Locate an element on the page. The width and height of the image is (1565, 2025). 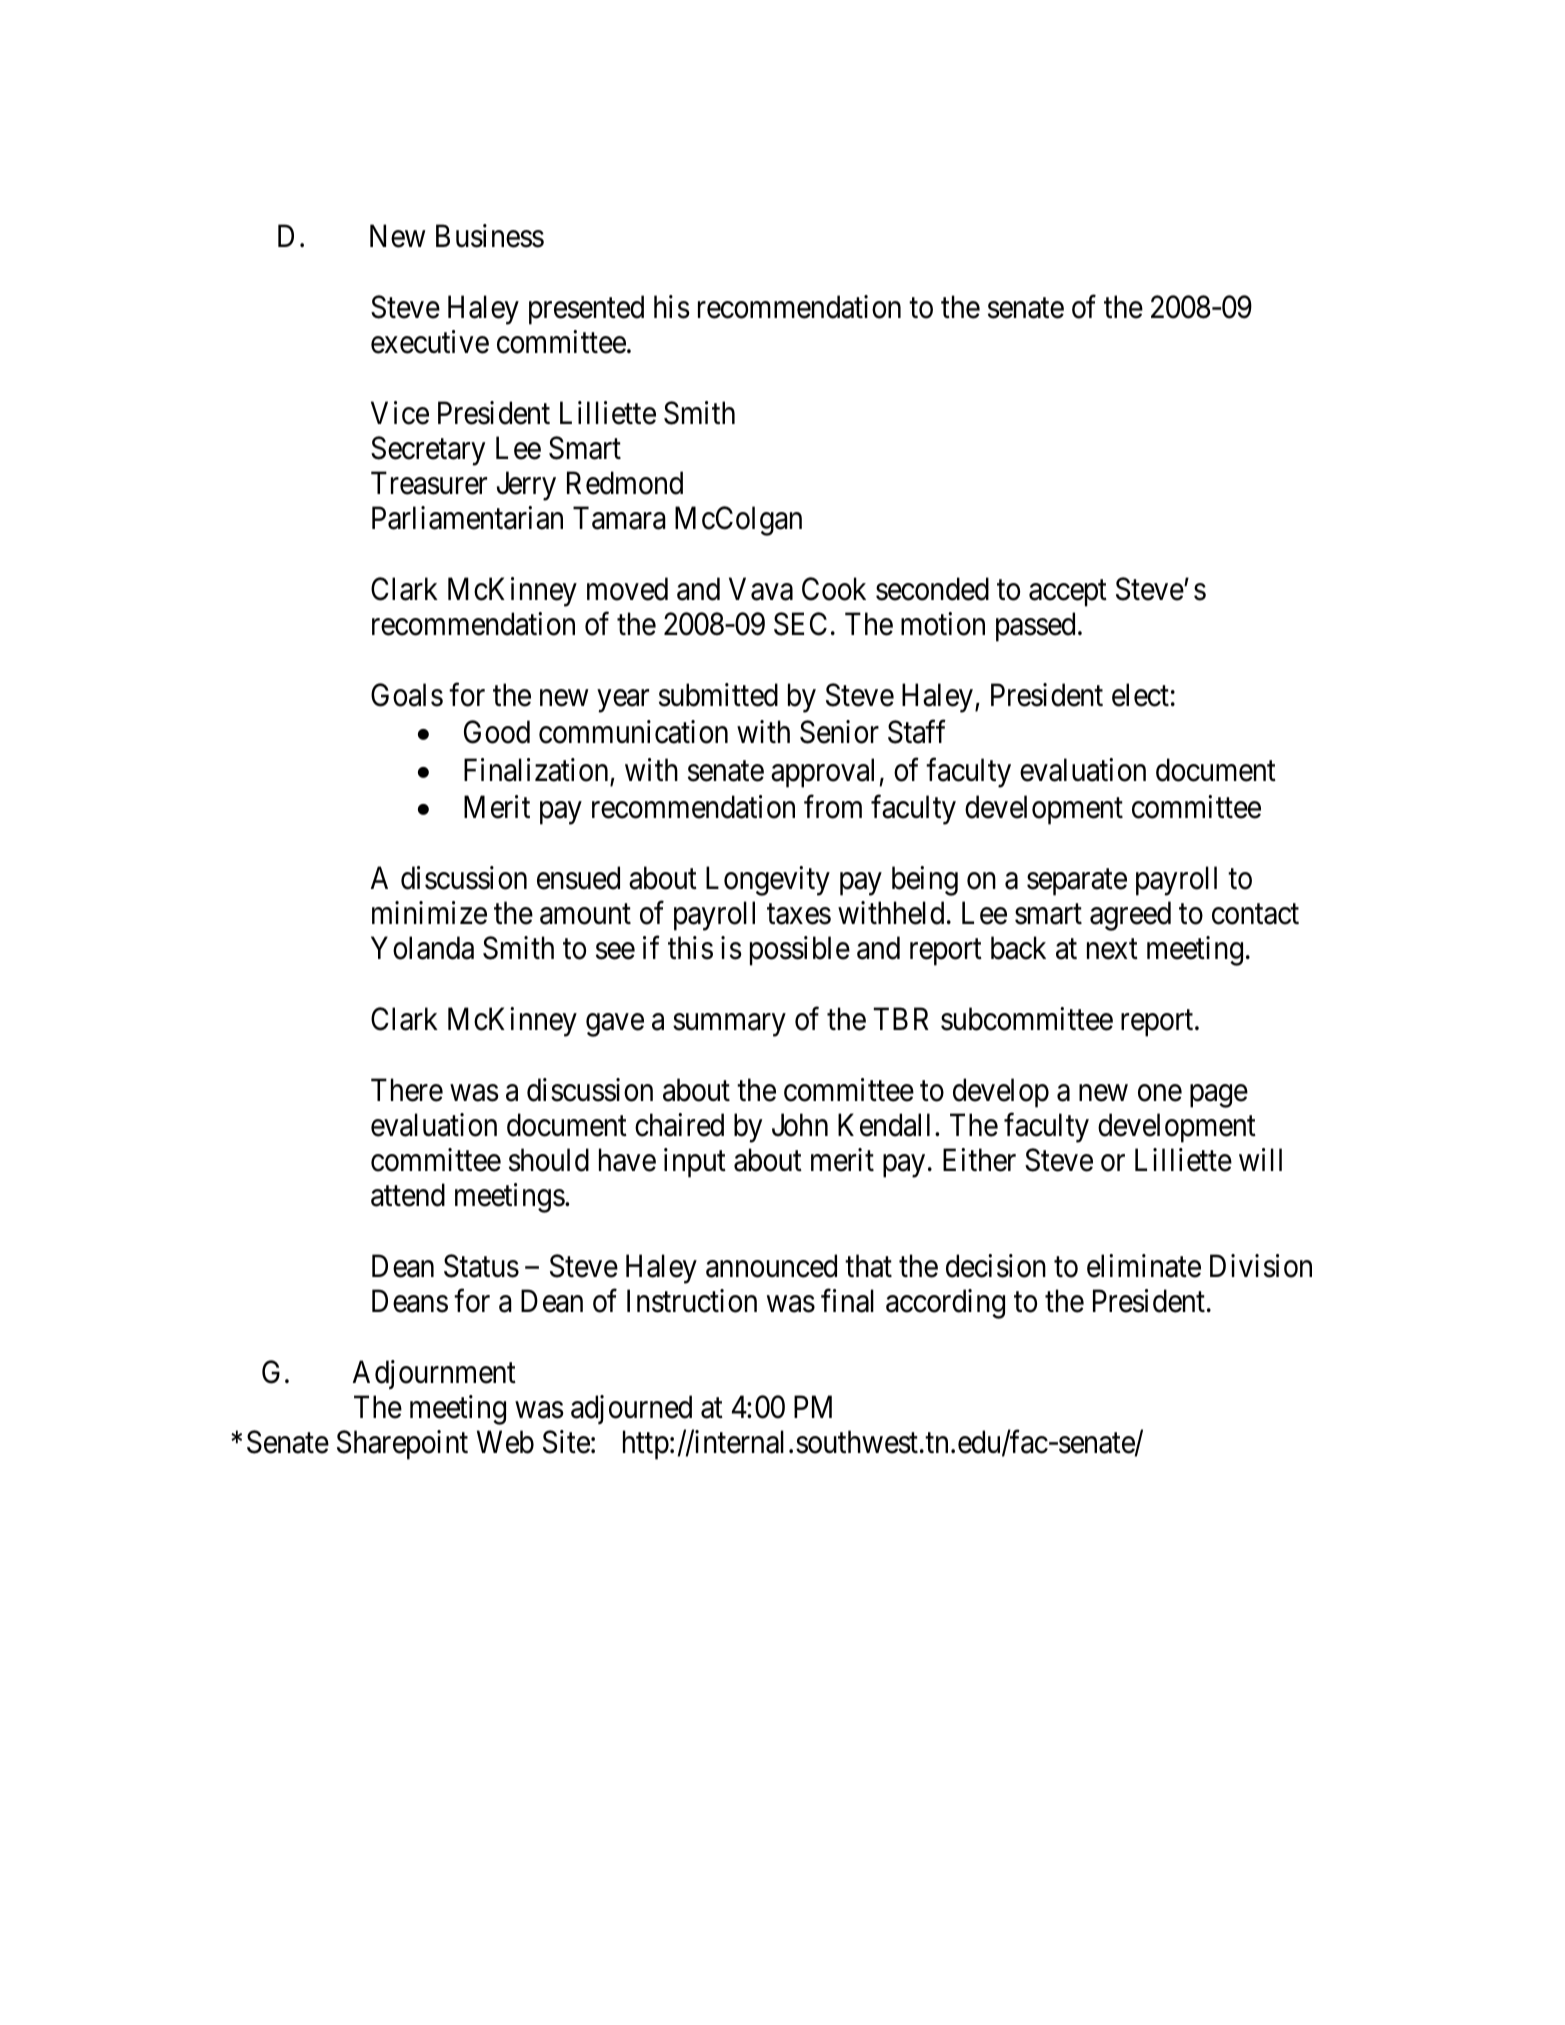
Senior is located at coordinates (839, 732).
